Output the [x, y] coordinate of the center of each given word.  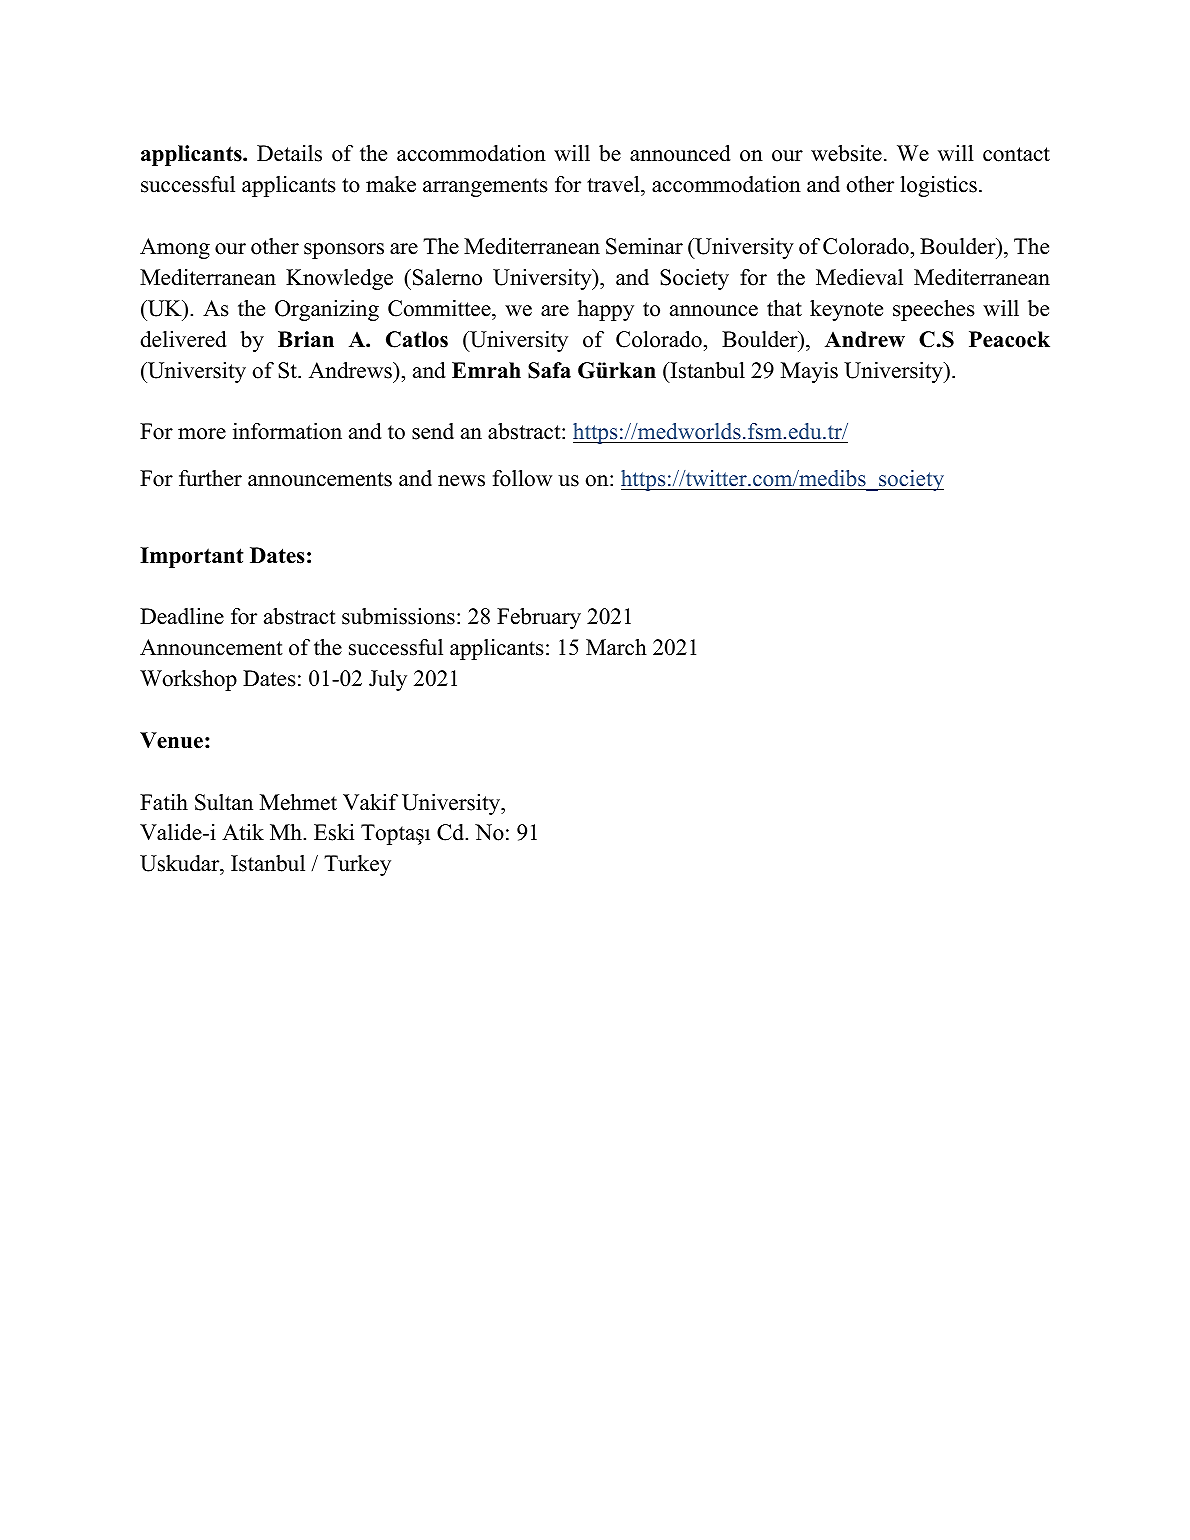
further [210, 478]
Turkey [357, 865]
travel [614, 186]
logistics [938, 186]
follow [522, 478]
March [616, 647]
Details [289, 153]
